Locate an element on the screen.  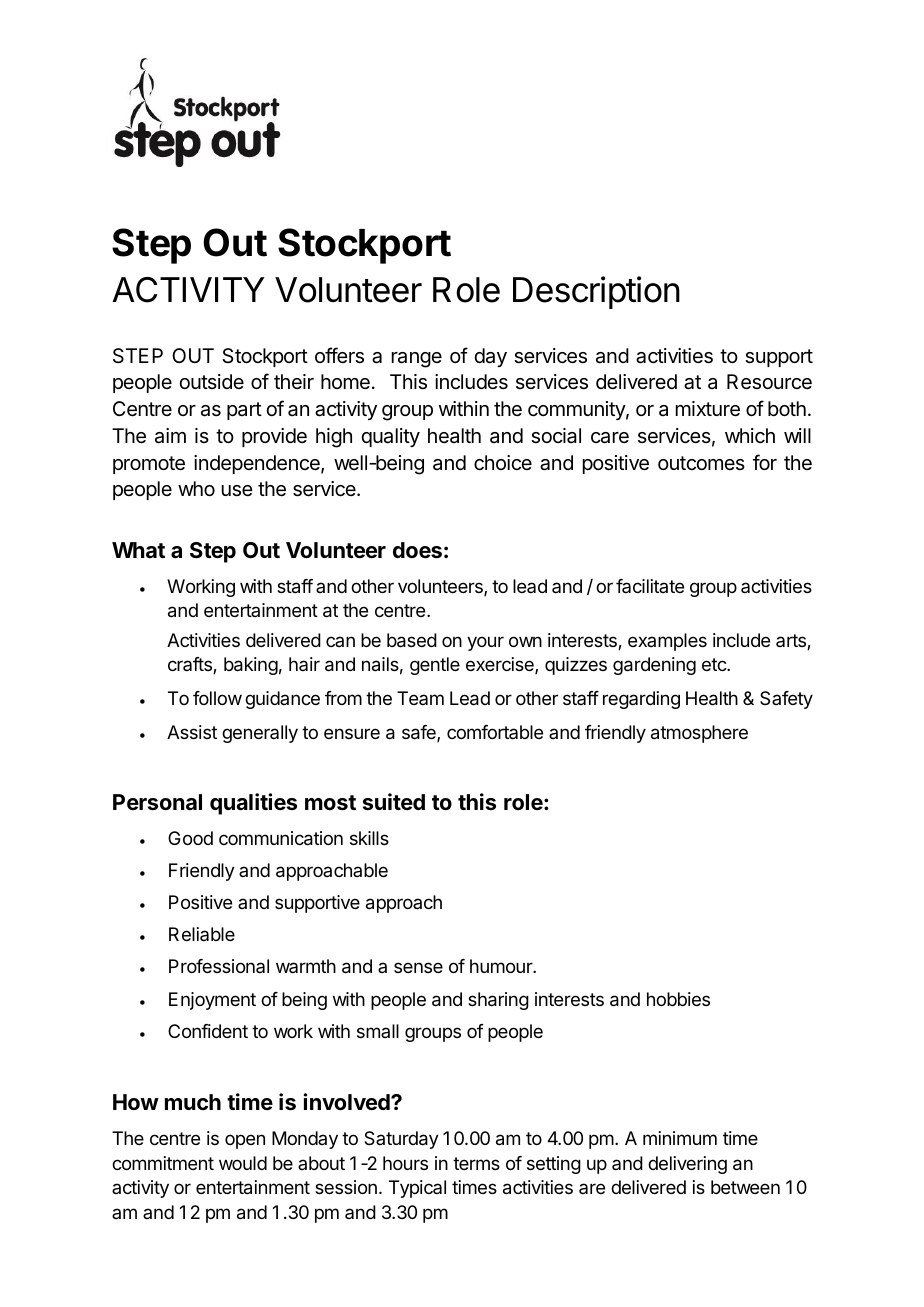
hobbies is located at coordinates (678, 999).
